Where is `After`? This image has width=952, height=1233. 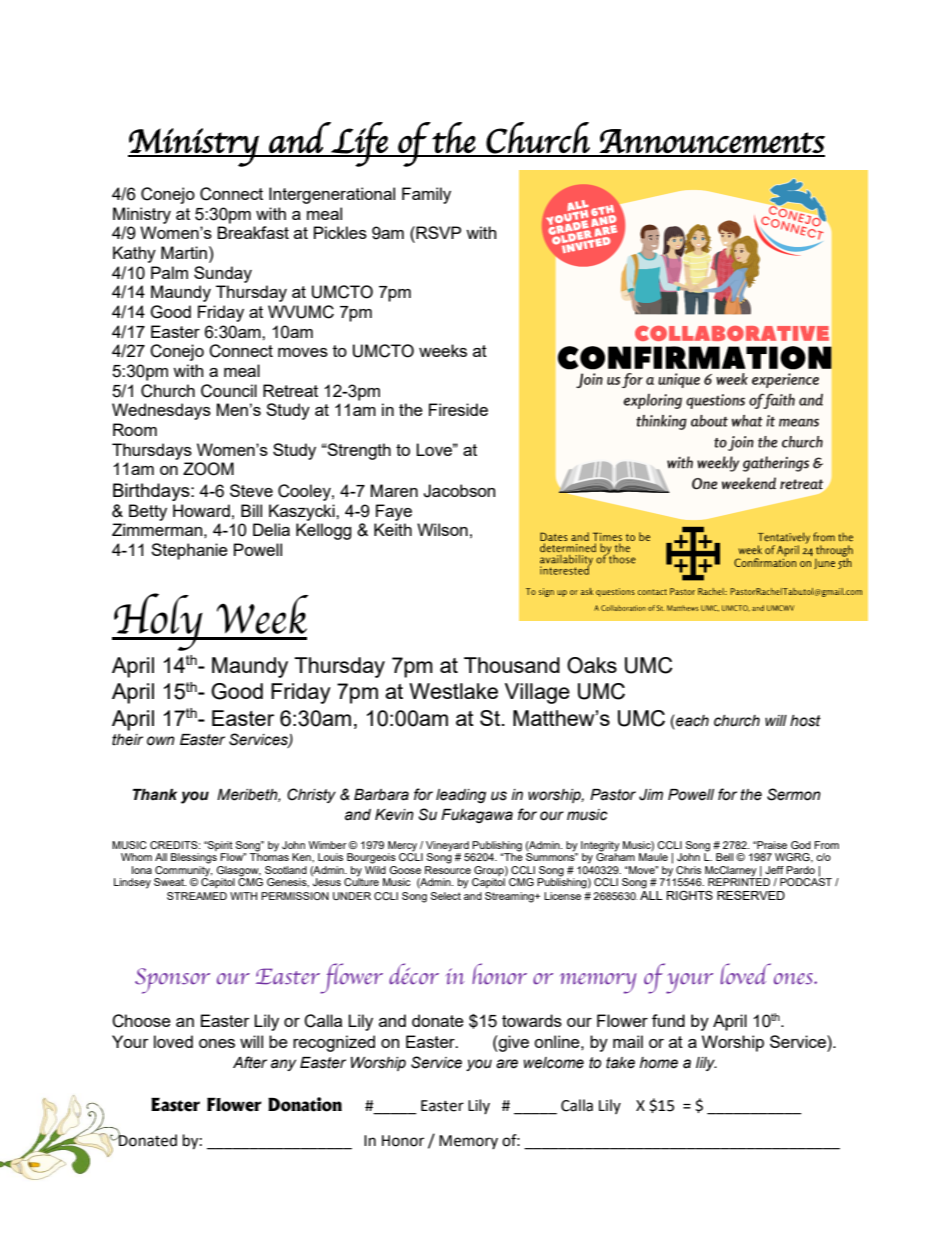 After is located at coordinates (250, 1062).
